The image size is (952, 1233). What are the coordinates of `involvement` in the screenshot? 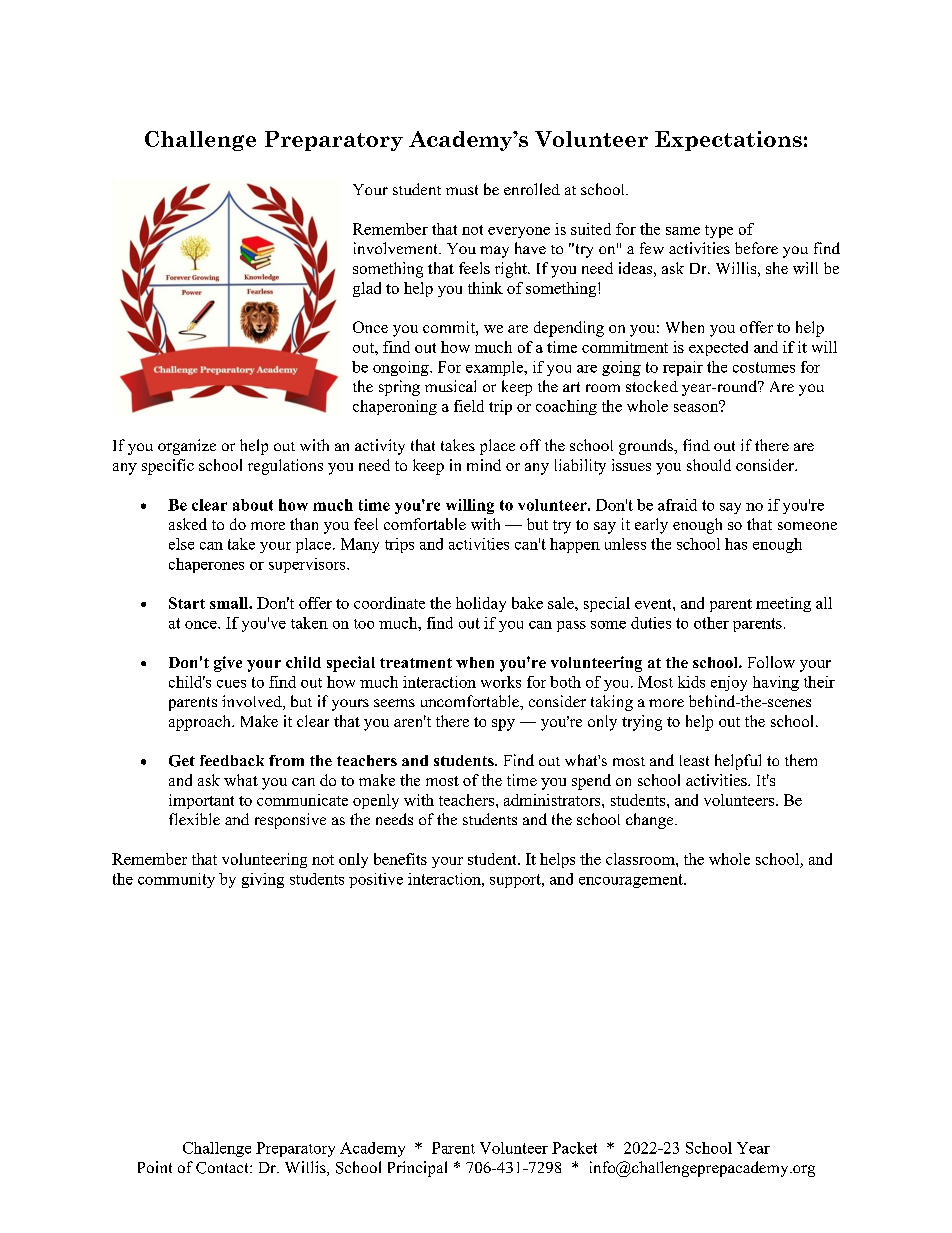 It's located at (397, 248).
